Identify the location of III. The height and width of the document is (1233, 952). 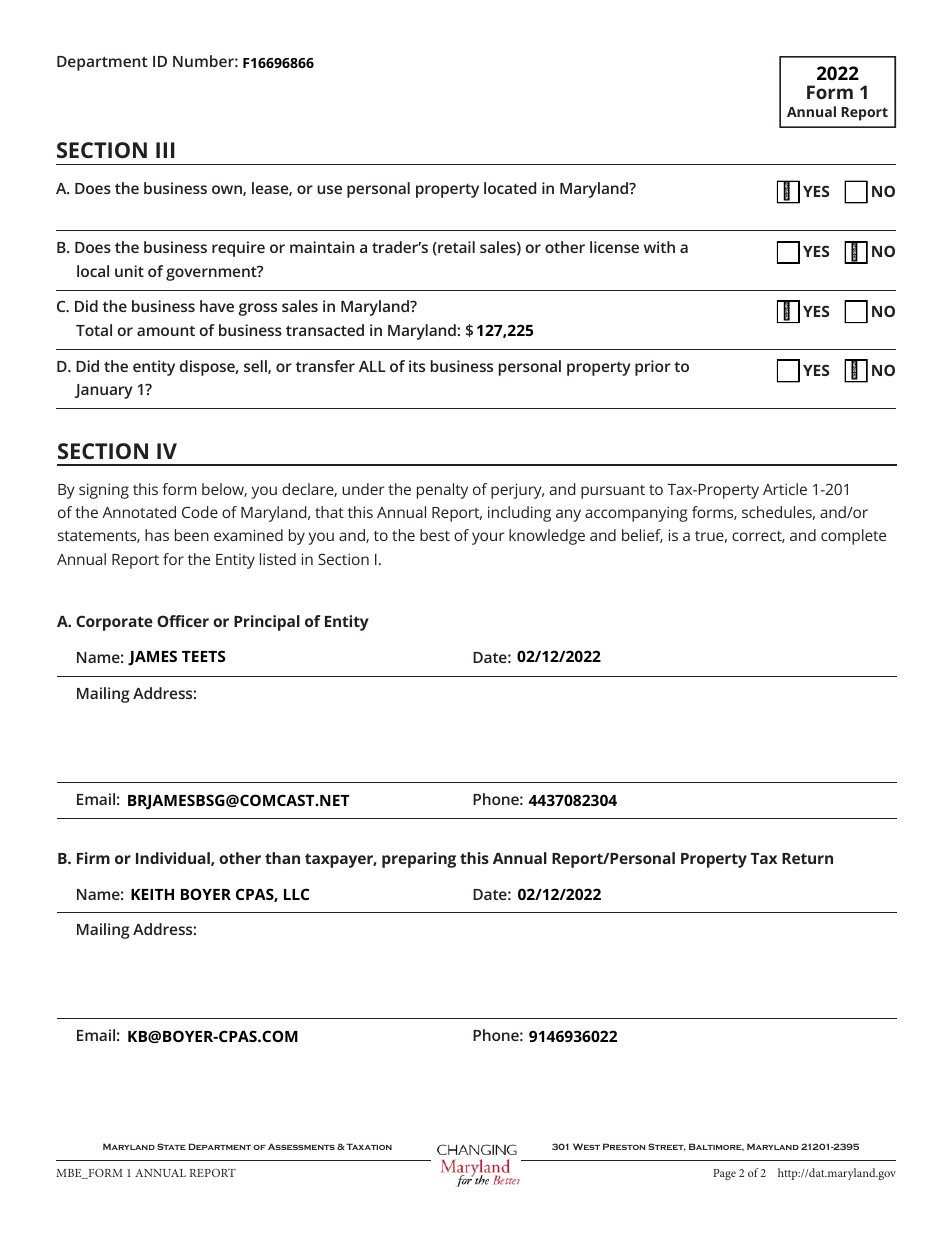
(165, 150).
